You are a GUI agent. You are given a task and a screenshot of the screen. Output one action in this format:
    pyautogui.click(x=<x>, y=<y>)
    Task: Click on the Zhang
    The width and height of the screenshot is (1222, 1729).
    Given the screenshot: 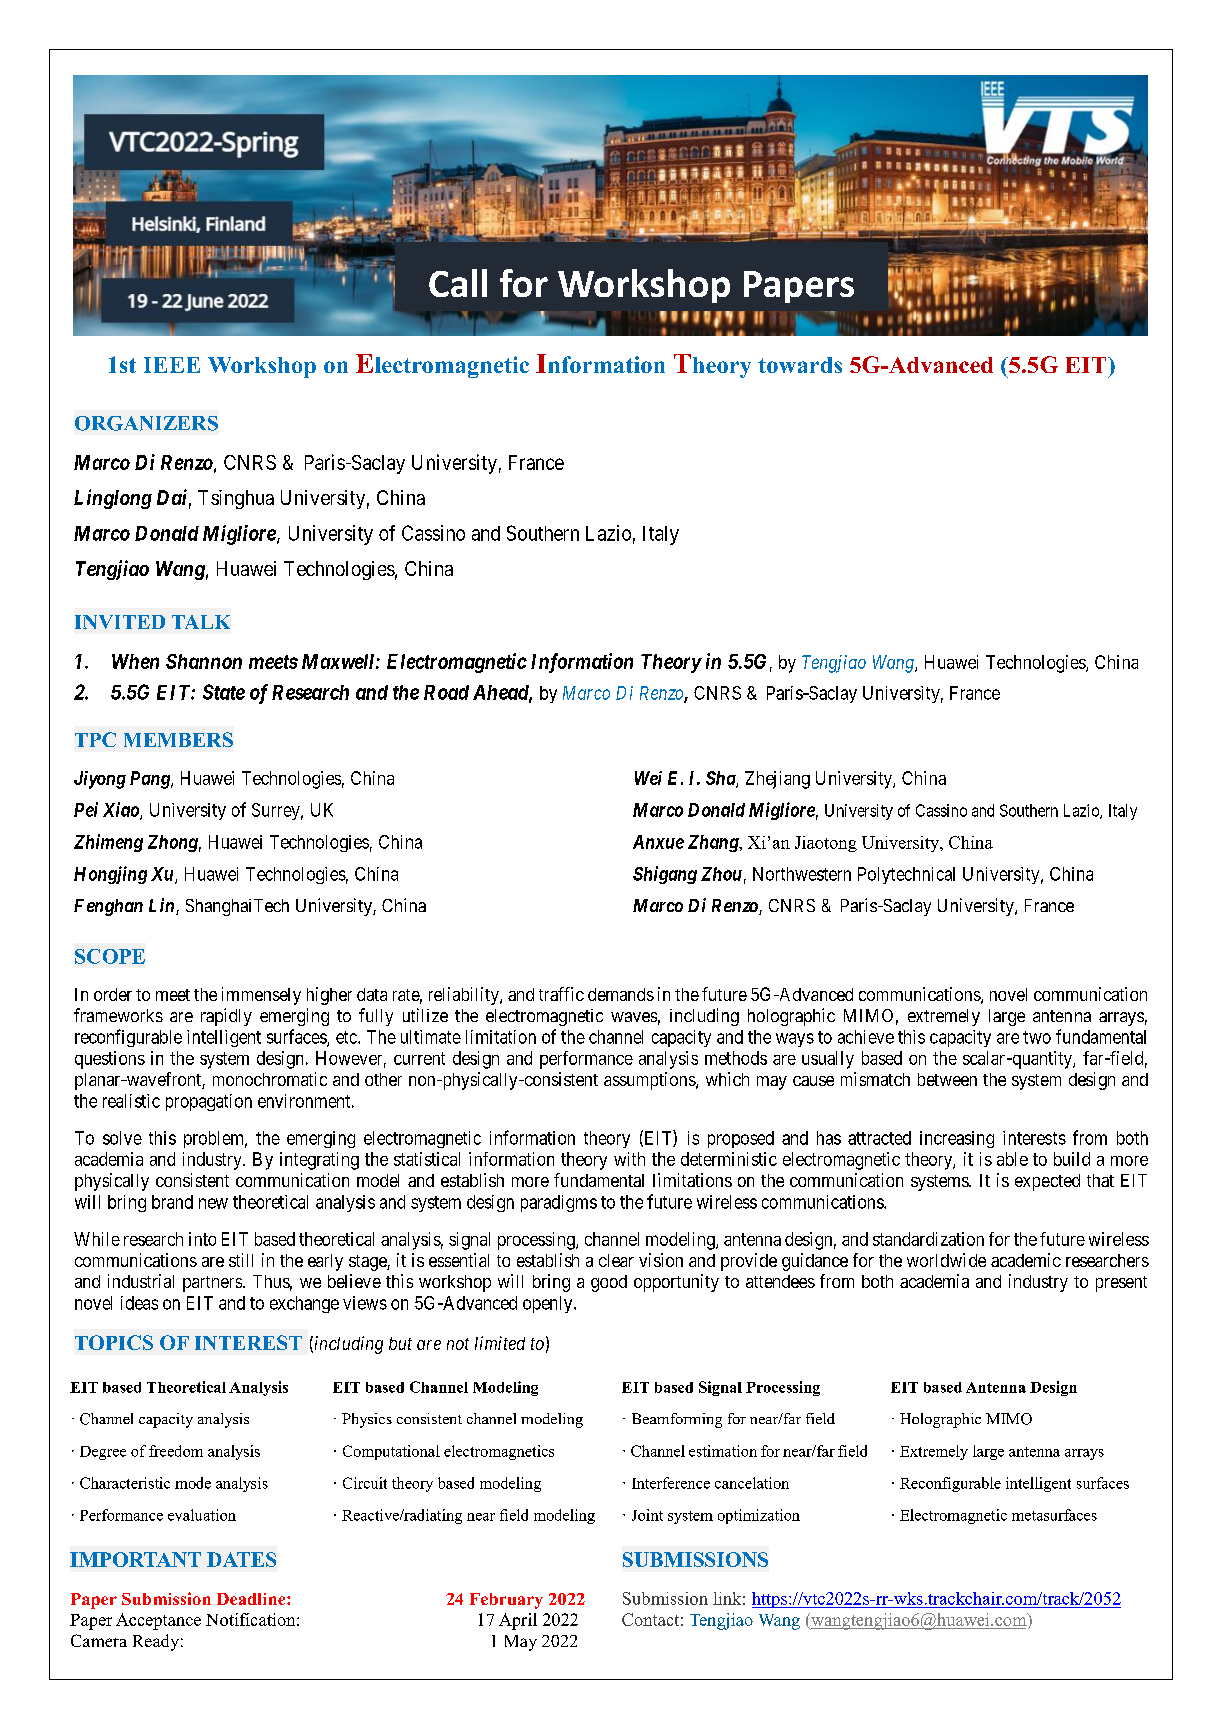 What is the action you would take?
    pyautogui.click(x=714, y=843)
